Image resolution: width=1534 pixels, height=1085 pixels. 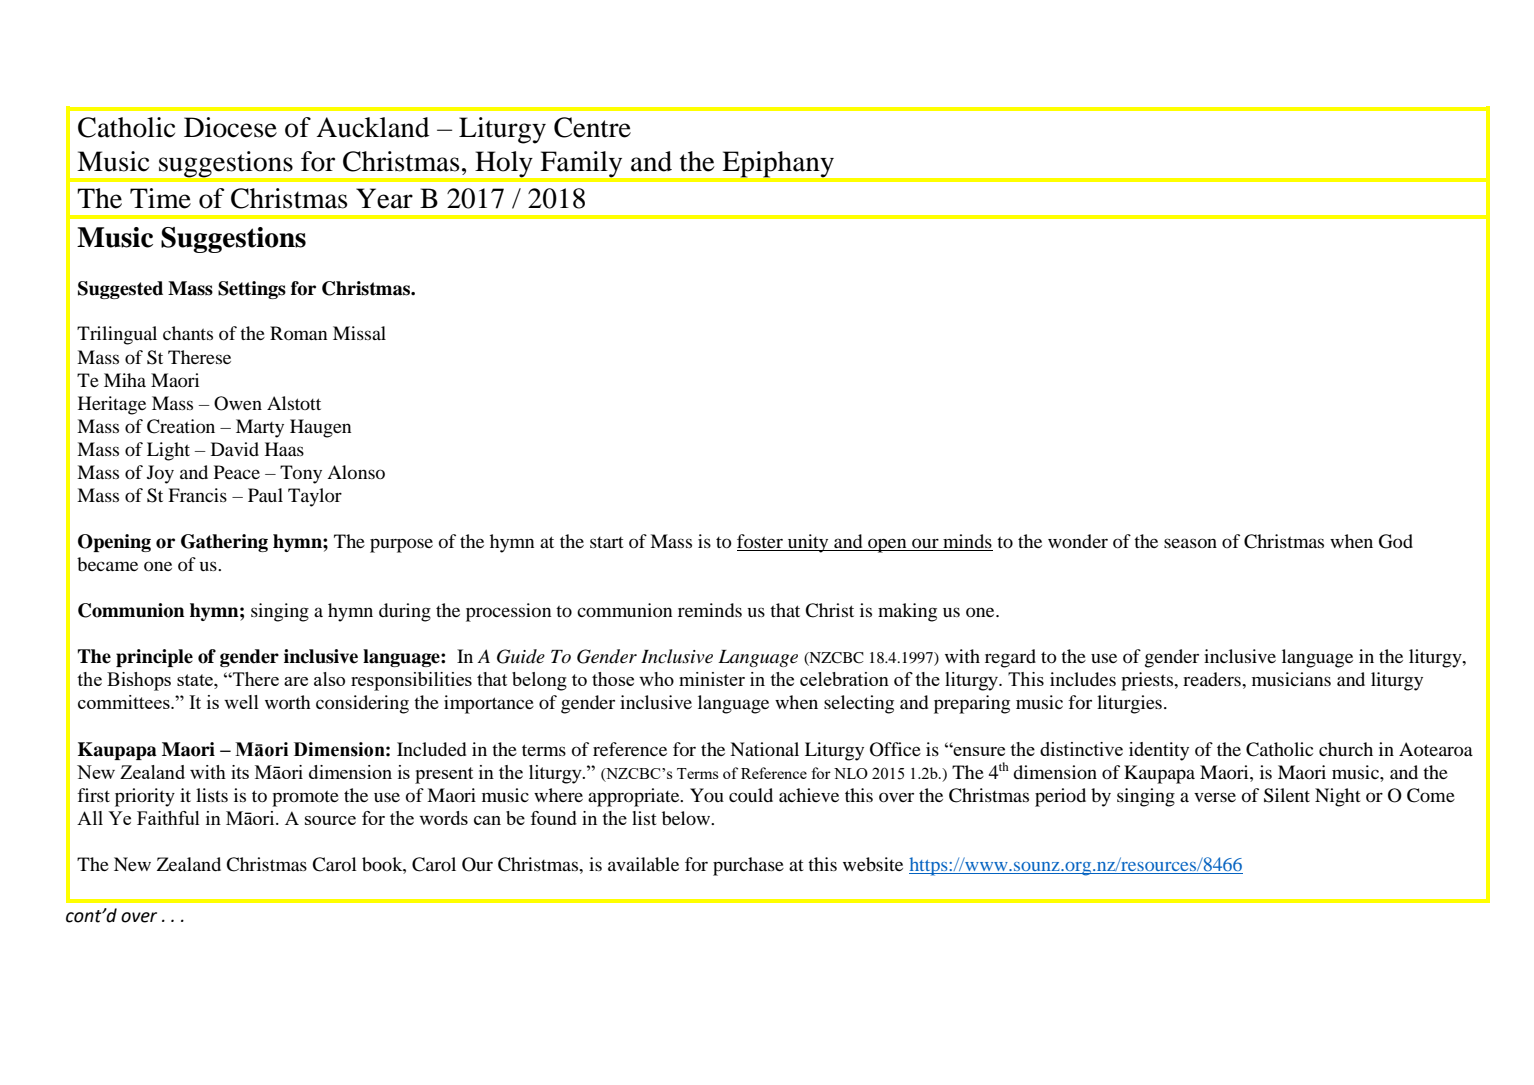 What do you see at coordinates (778, 164) in the screenshot?
I see `Epiphany` at bounding box center [778, 164].
